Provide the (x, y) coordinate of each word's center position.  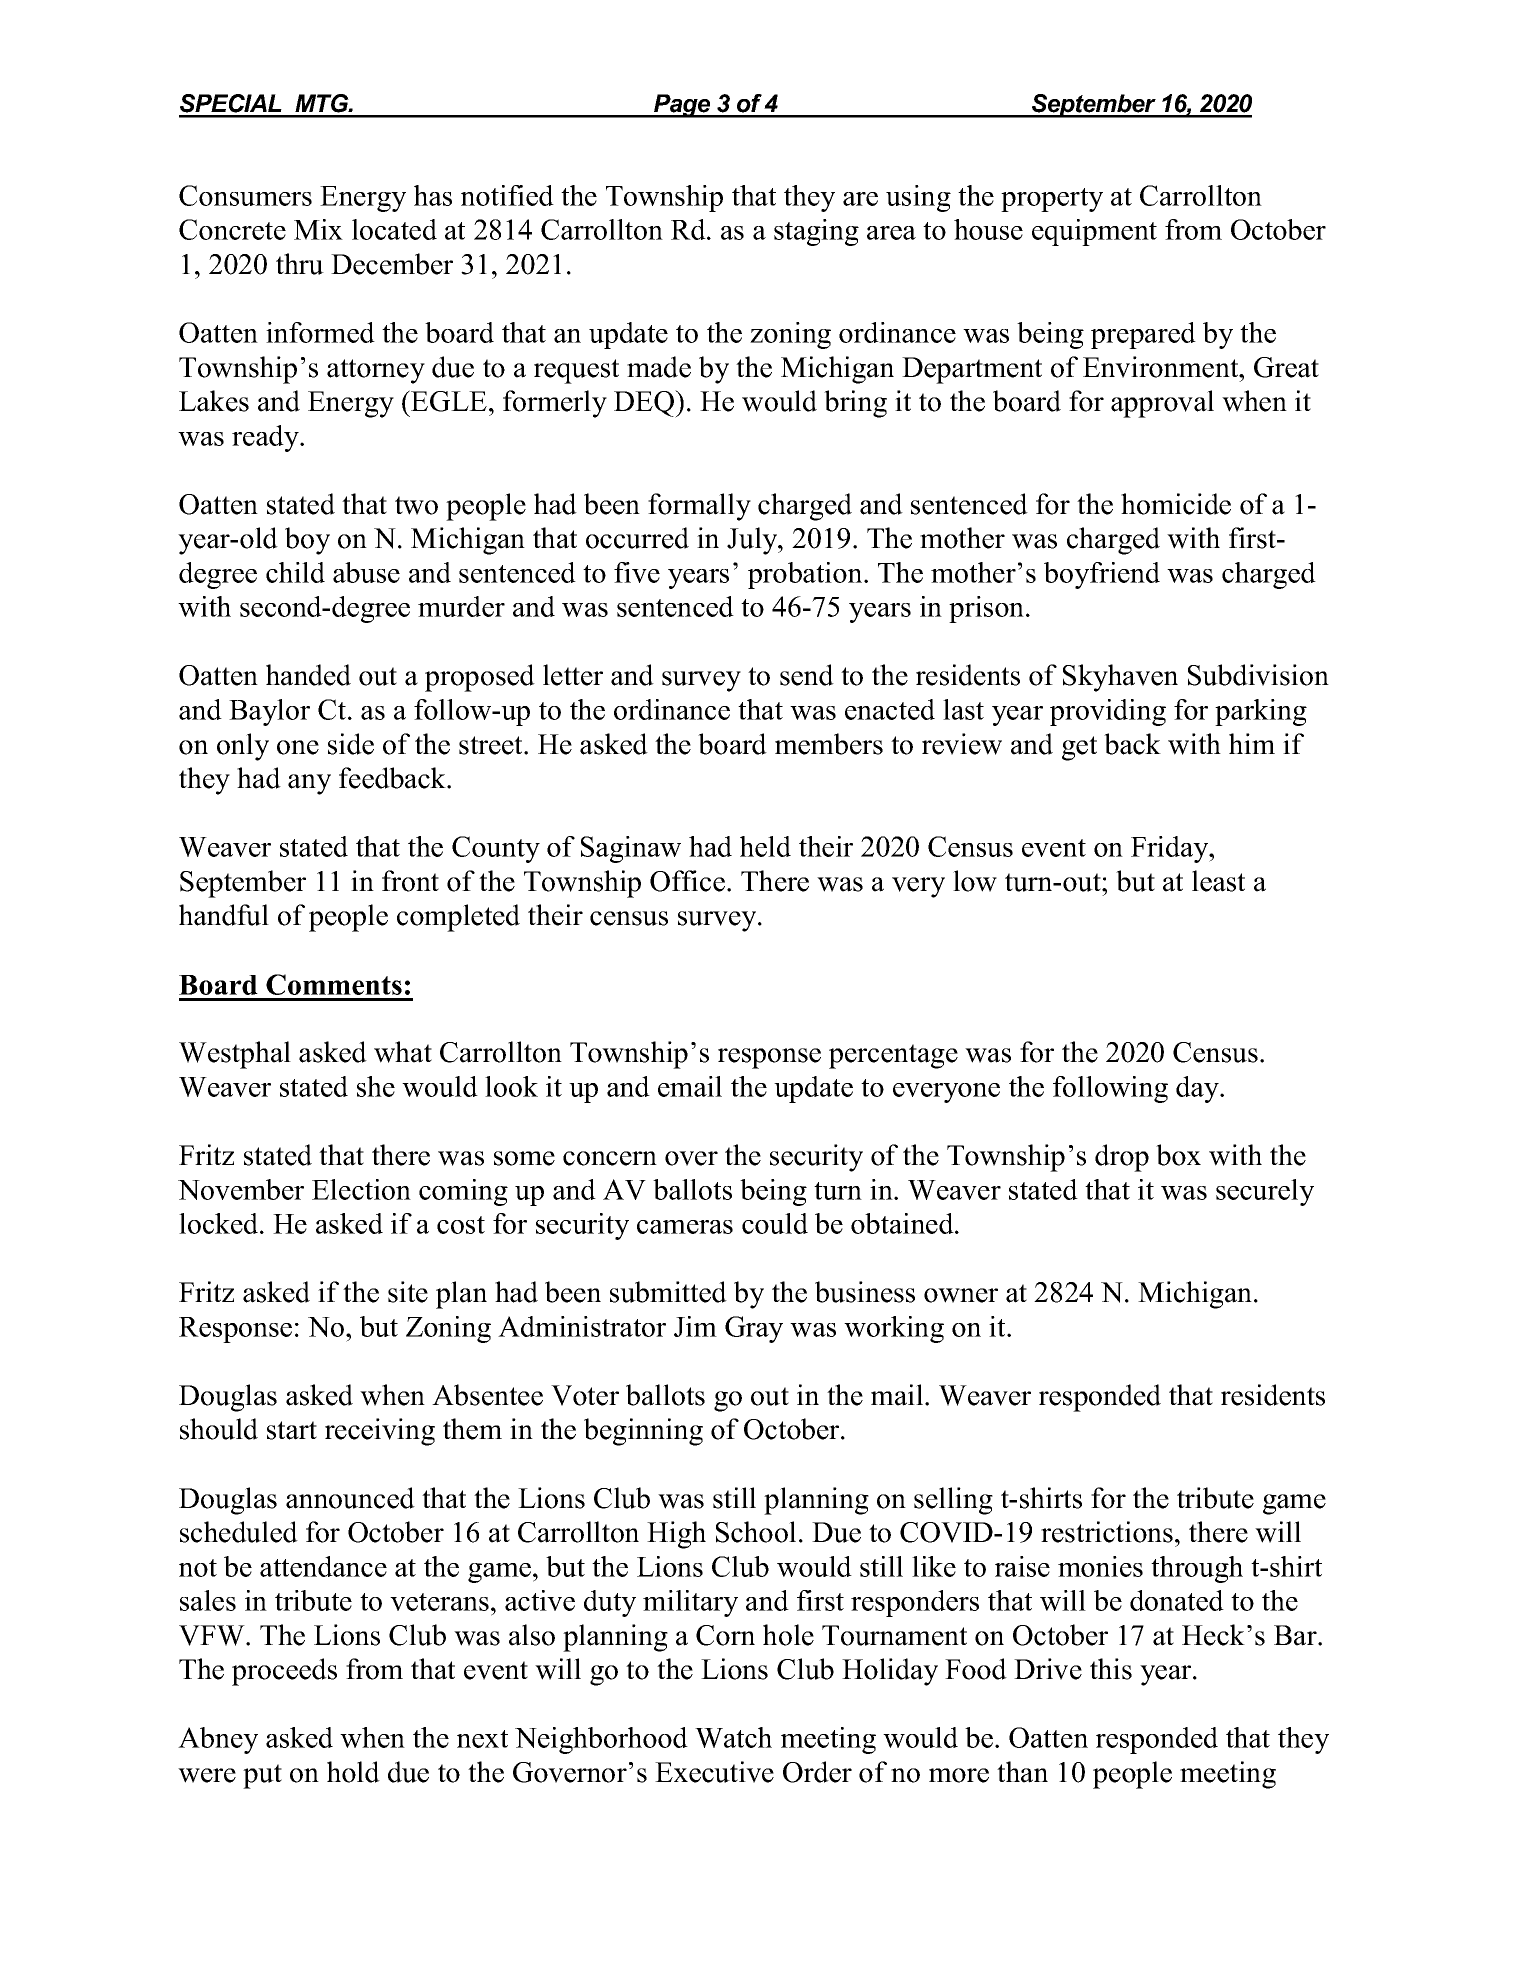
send (807, 675)
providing (1108, 712)
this (1111, 1669)
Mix (318, 229)
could (775, 1223)
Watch (733, 1737)
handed (308, 675)
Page (682, 106)
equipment (1094, 232)
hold (353, 1772)
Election (361, 1189)
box (1178, 1155)
